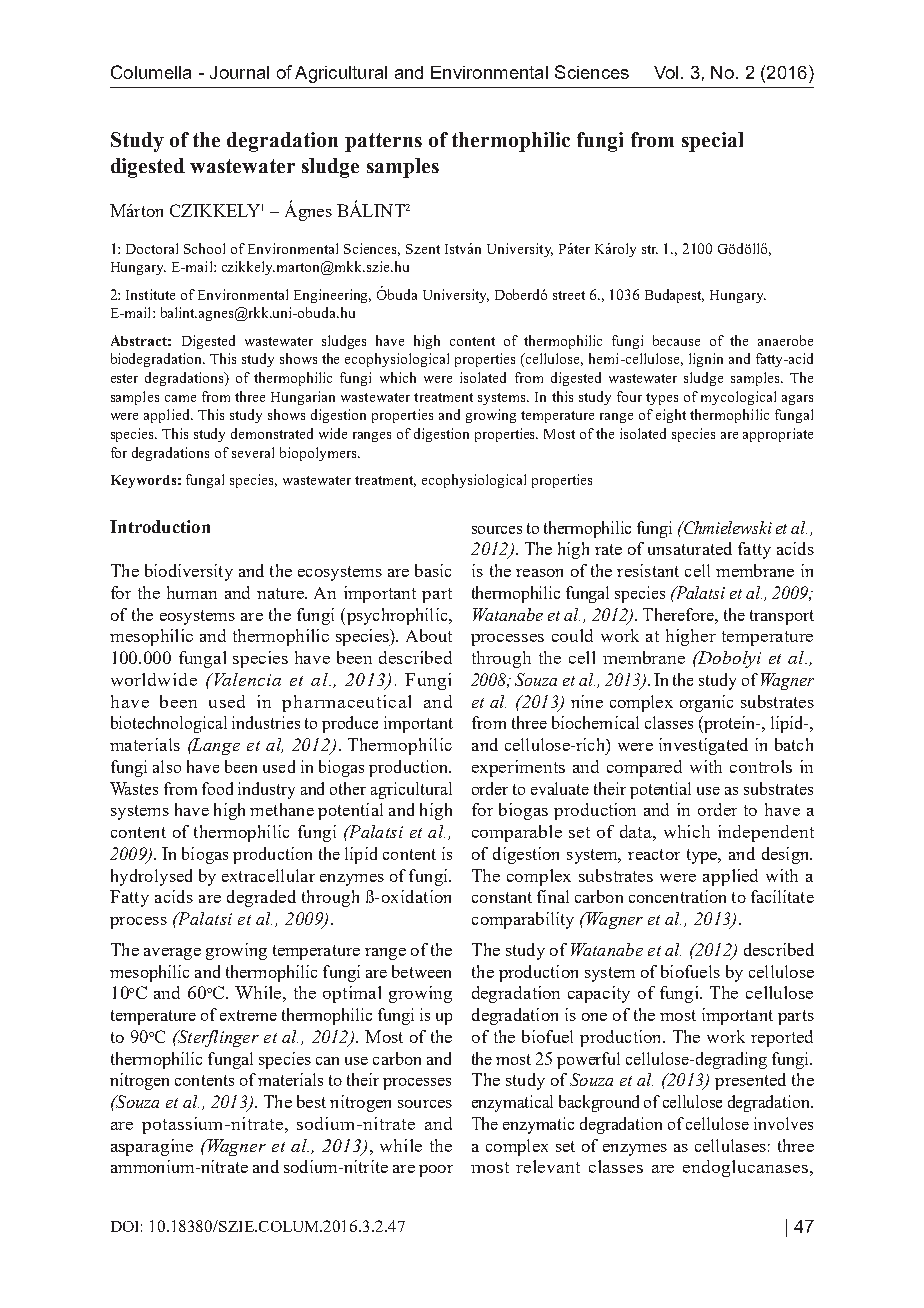 The width and height of the document is (924, 1308). Describe the element at coordinates (782, 617) in the document. I see `transport` at that location.
